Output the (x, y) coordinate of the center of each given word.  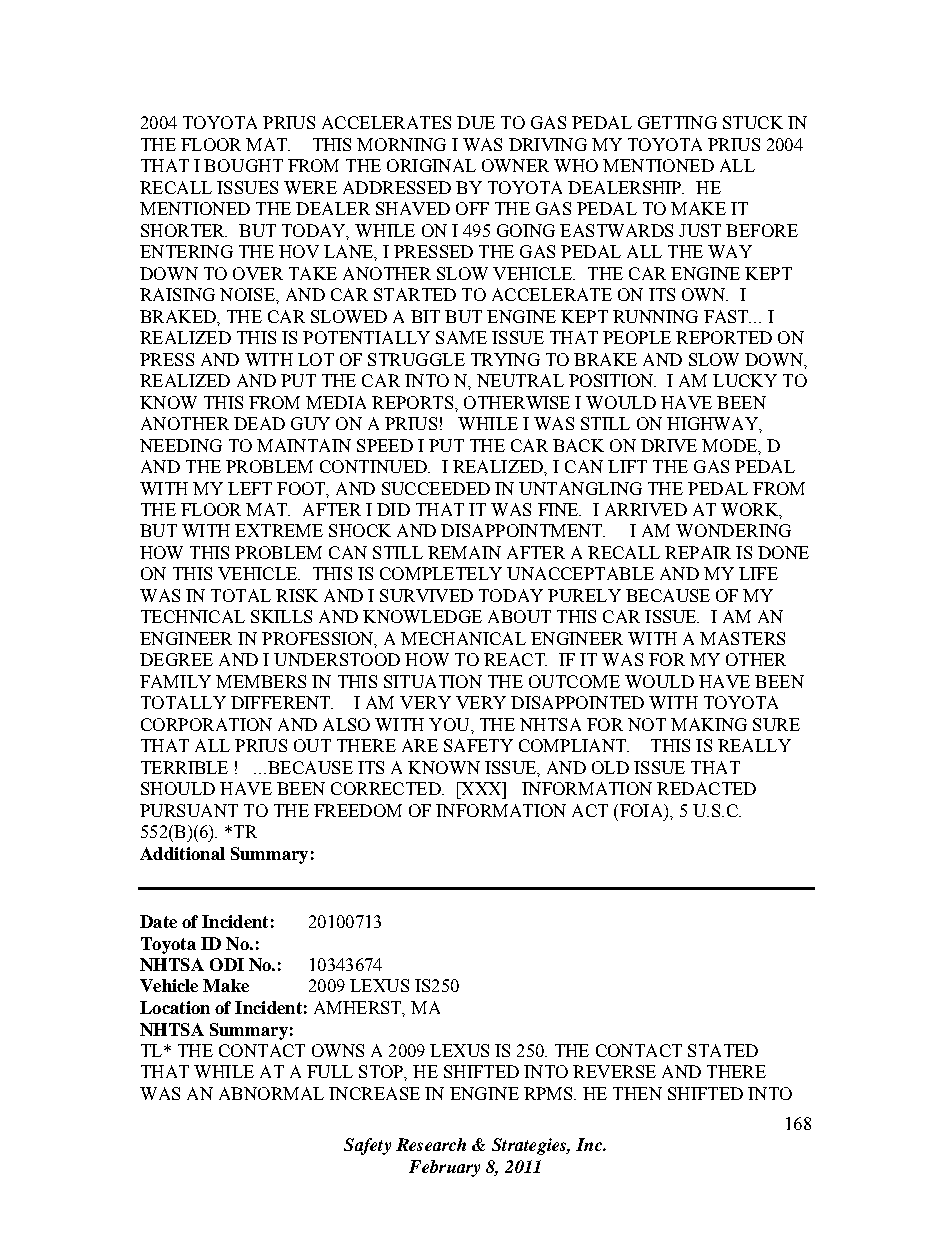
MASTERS (742, 638)
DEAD (259, 423)
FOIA (641, 810)
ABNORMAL (271, 1093)
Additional (182, 853)
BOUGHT (243, 165)
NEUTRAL (520, 380)
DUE (476, 122)
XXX (481, 788)
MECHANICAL (463, 638)
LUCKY (745, 380)
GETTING (677, 122)
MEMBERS (261, 681)
